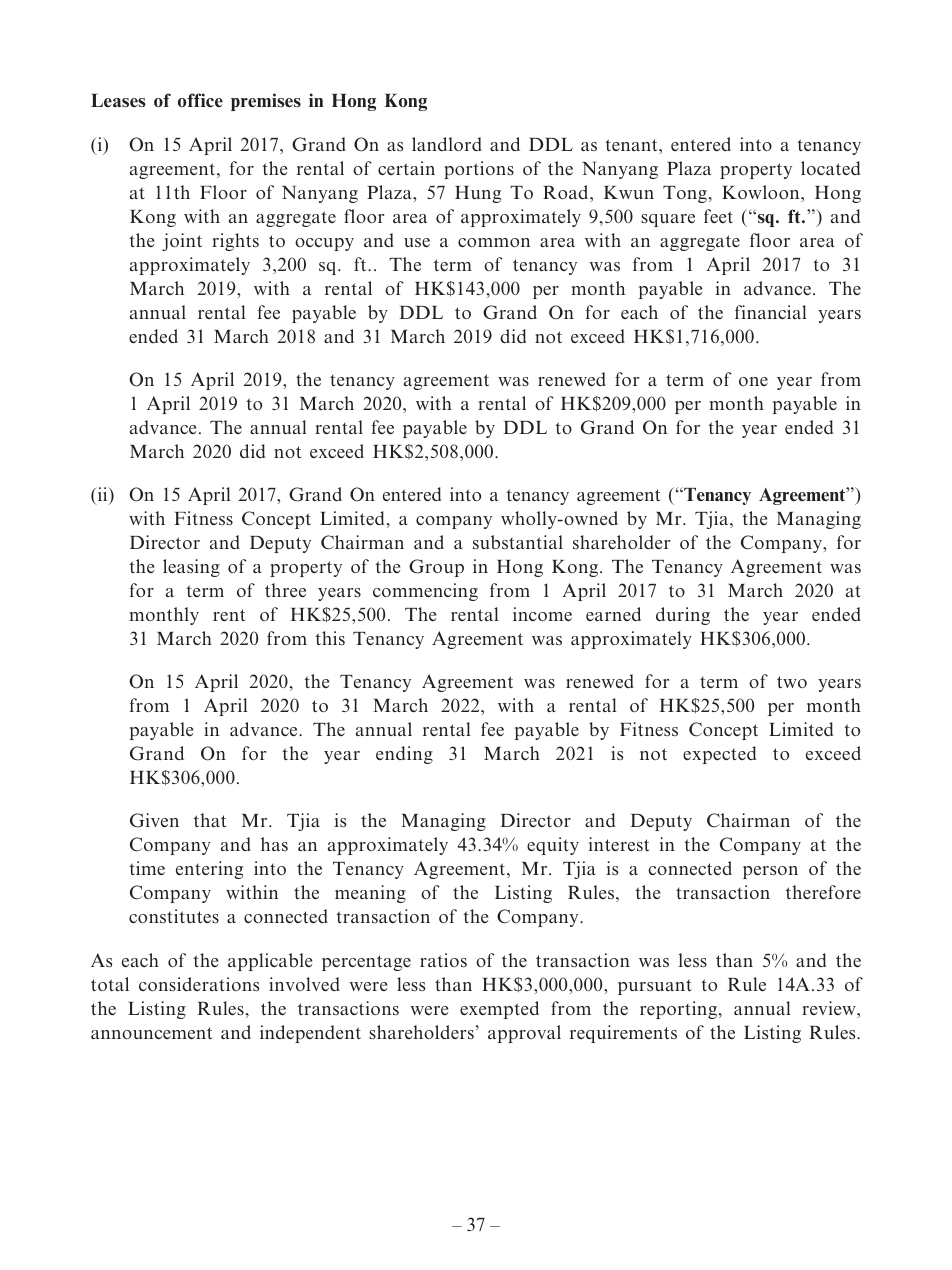 This screenshot has height=1270, width=952. I want to click on ending, so click(404, 755).
